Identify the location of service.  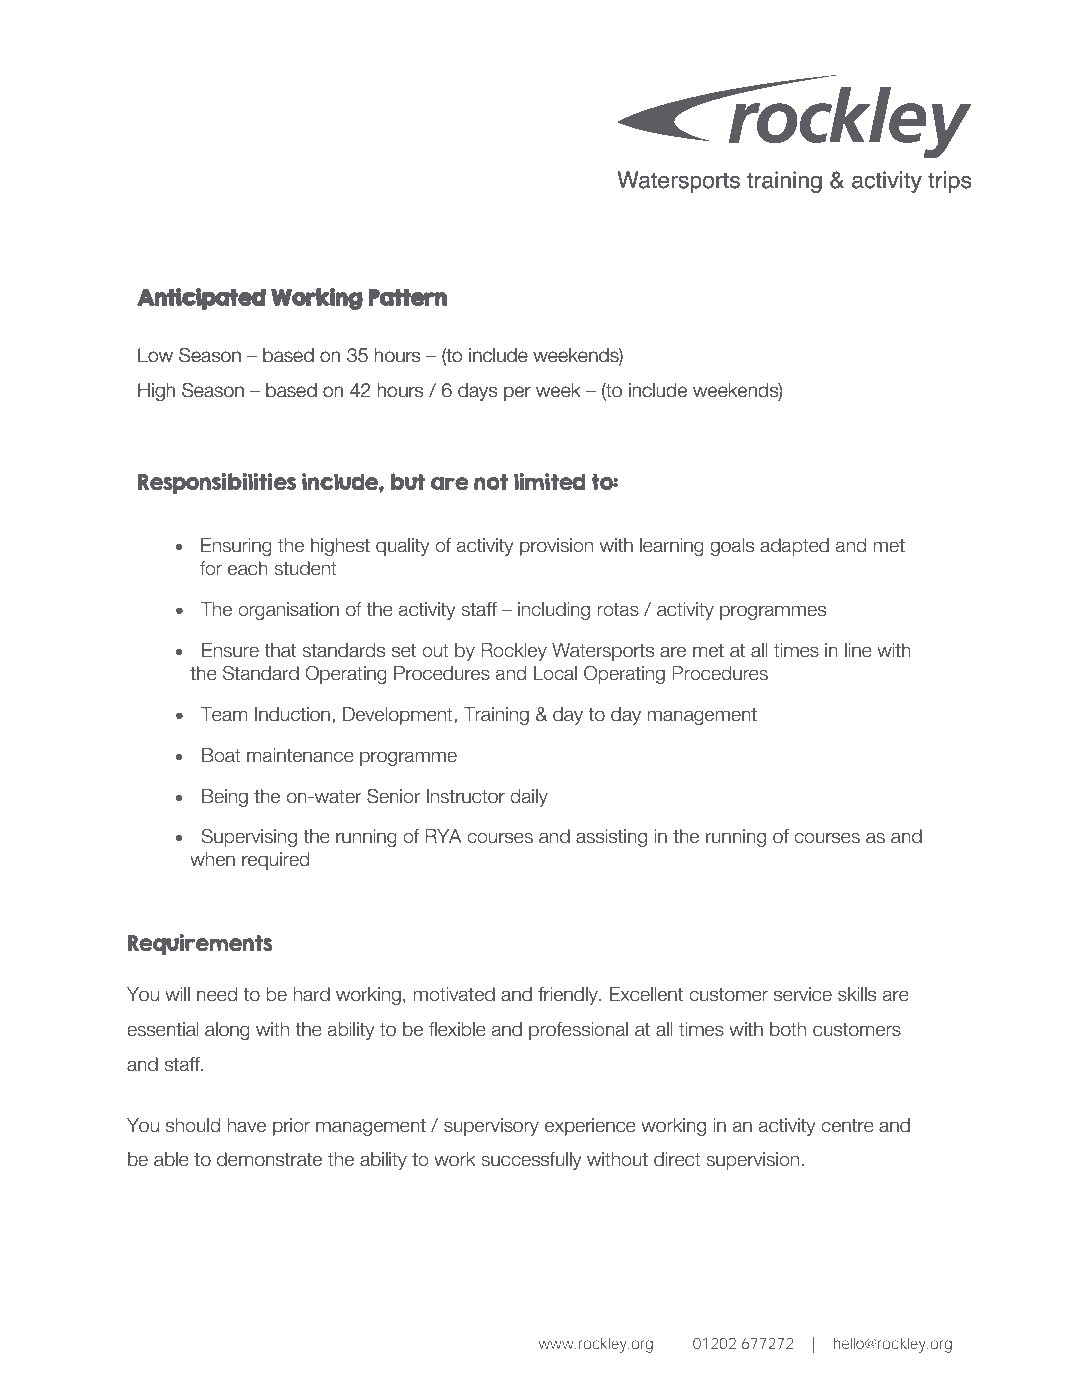
(803, 994).
